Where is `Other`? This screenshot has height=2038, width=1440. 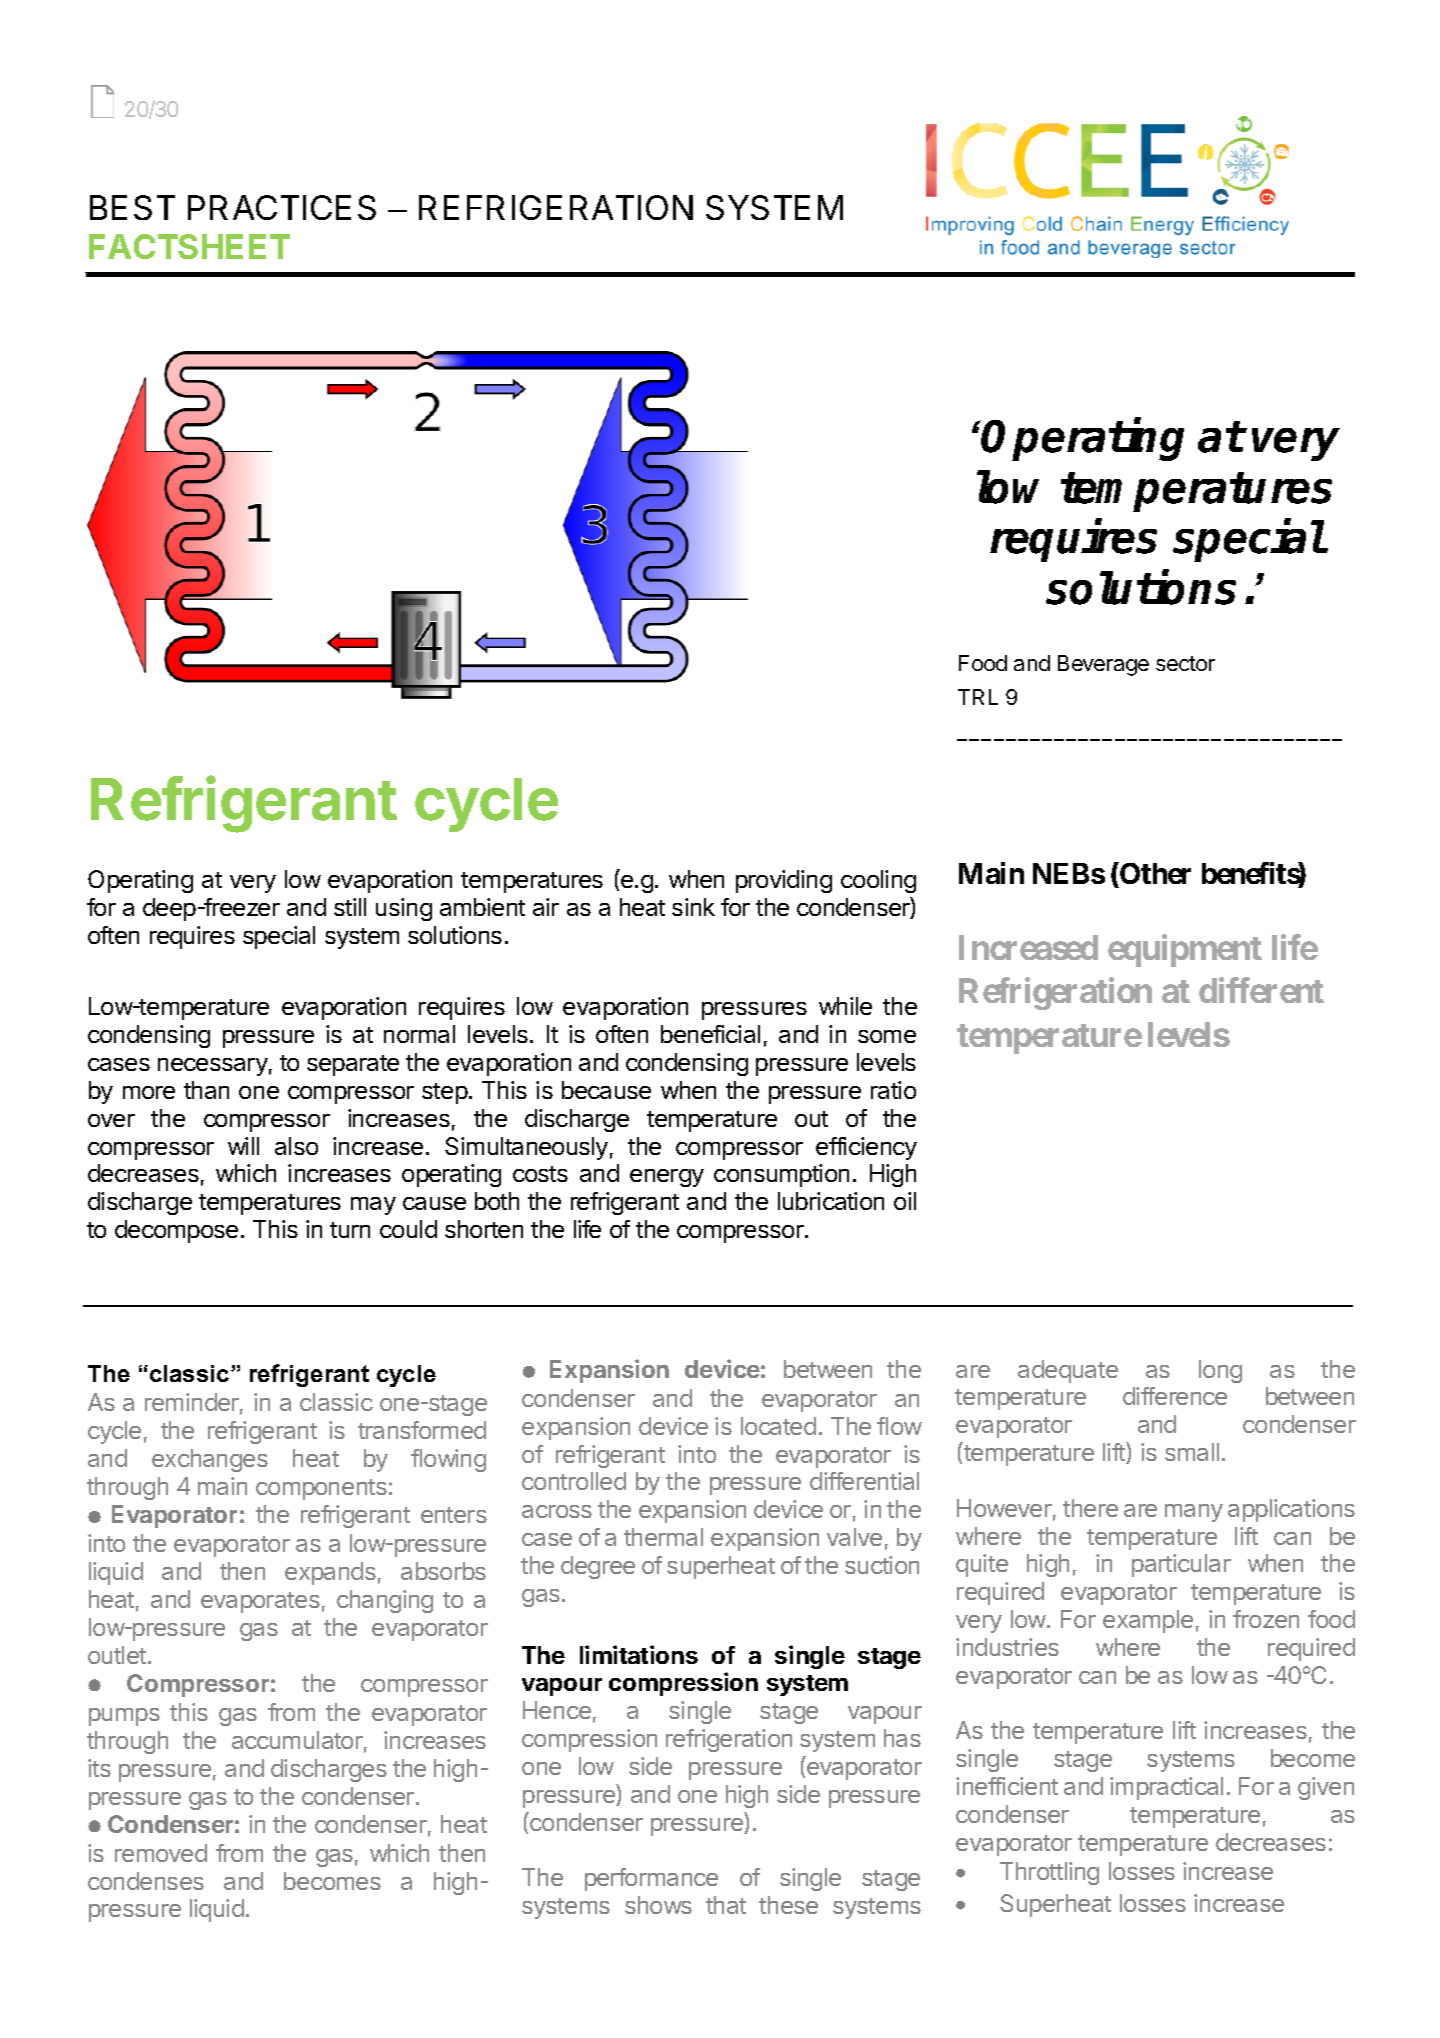
Other is located at coordinates (1154, 875).
